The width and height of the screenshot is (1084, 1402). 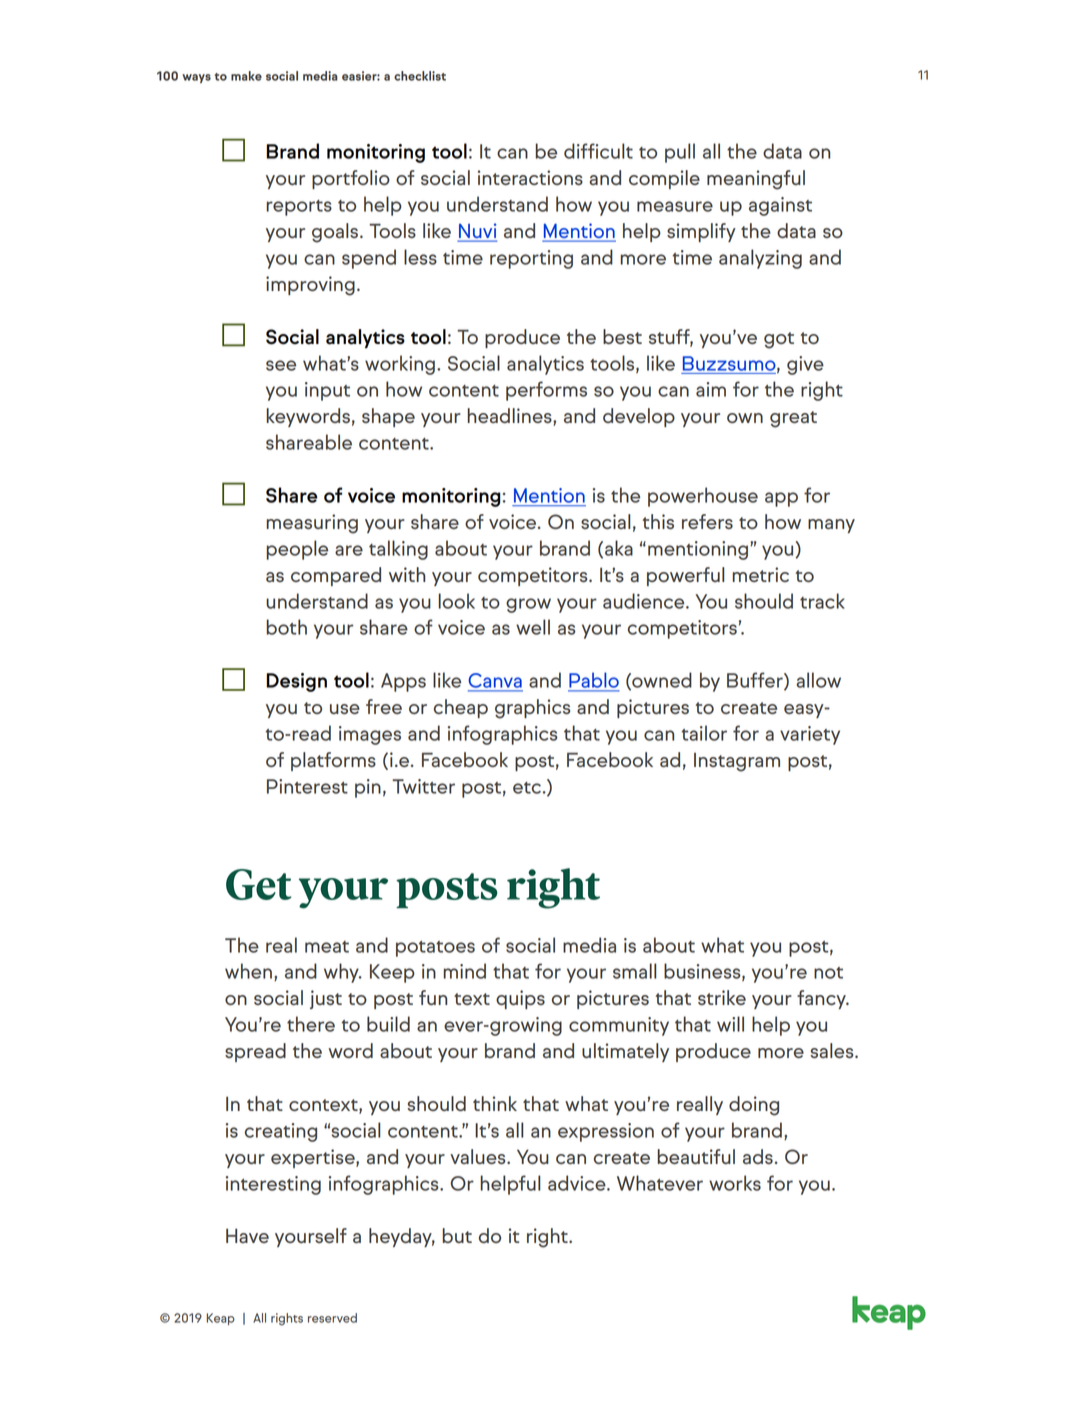 What do you see at coordinates (246, 76) in the screenshot?
I see `make` at bounding box center [246, 76].
